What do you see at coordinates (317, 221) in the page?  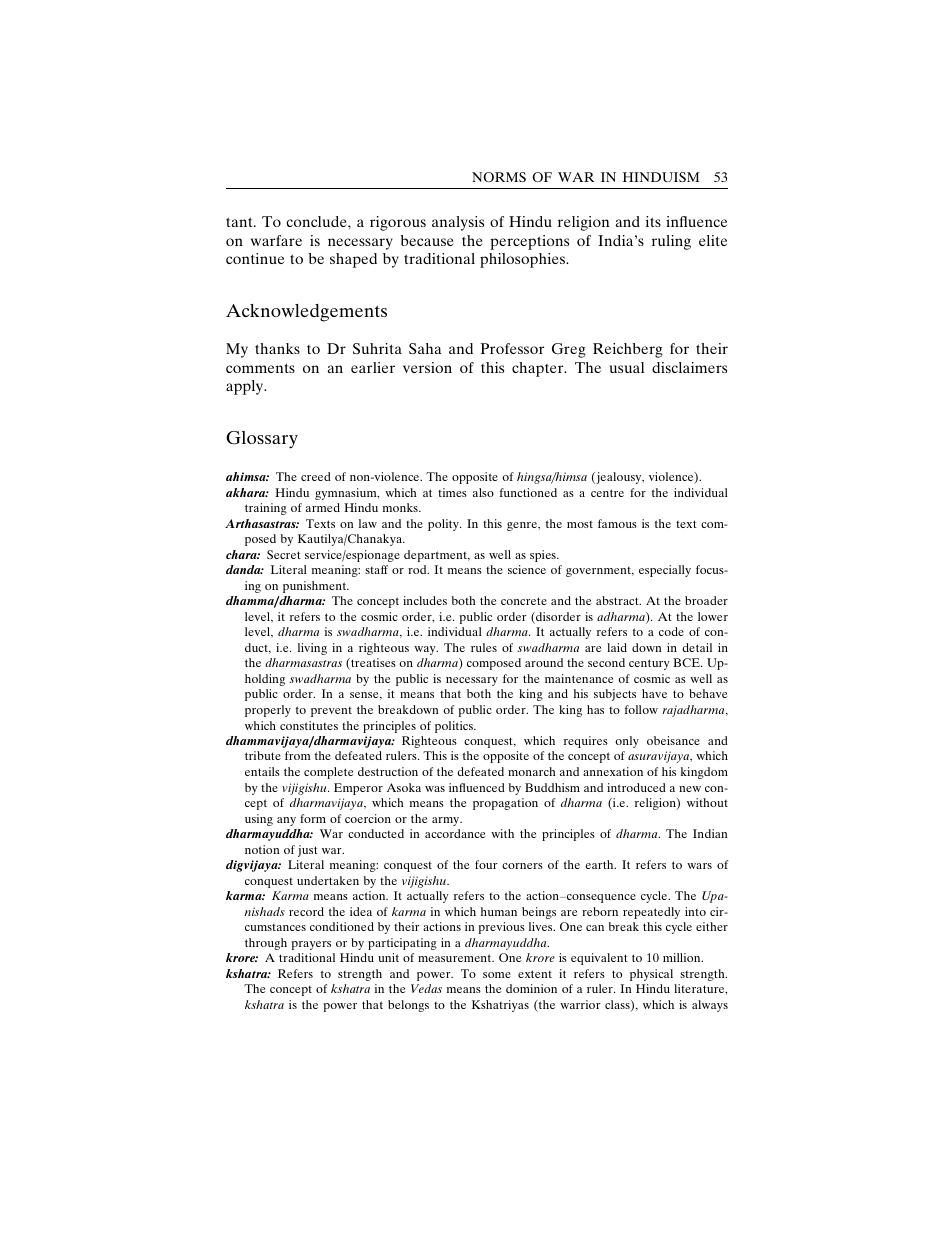 I see `conclude` at bounding box center [317, 221].
